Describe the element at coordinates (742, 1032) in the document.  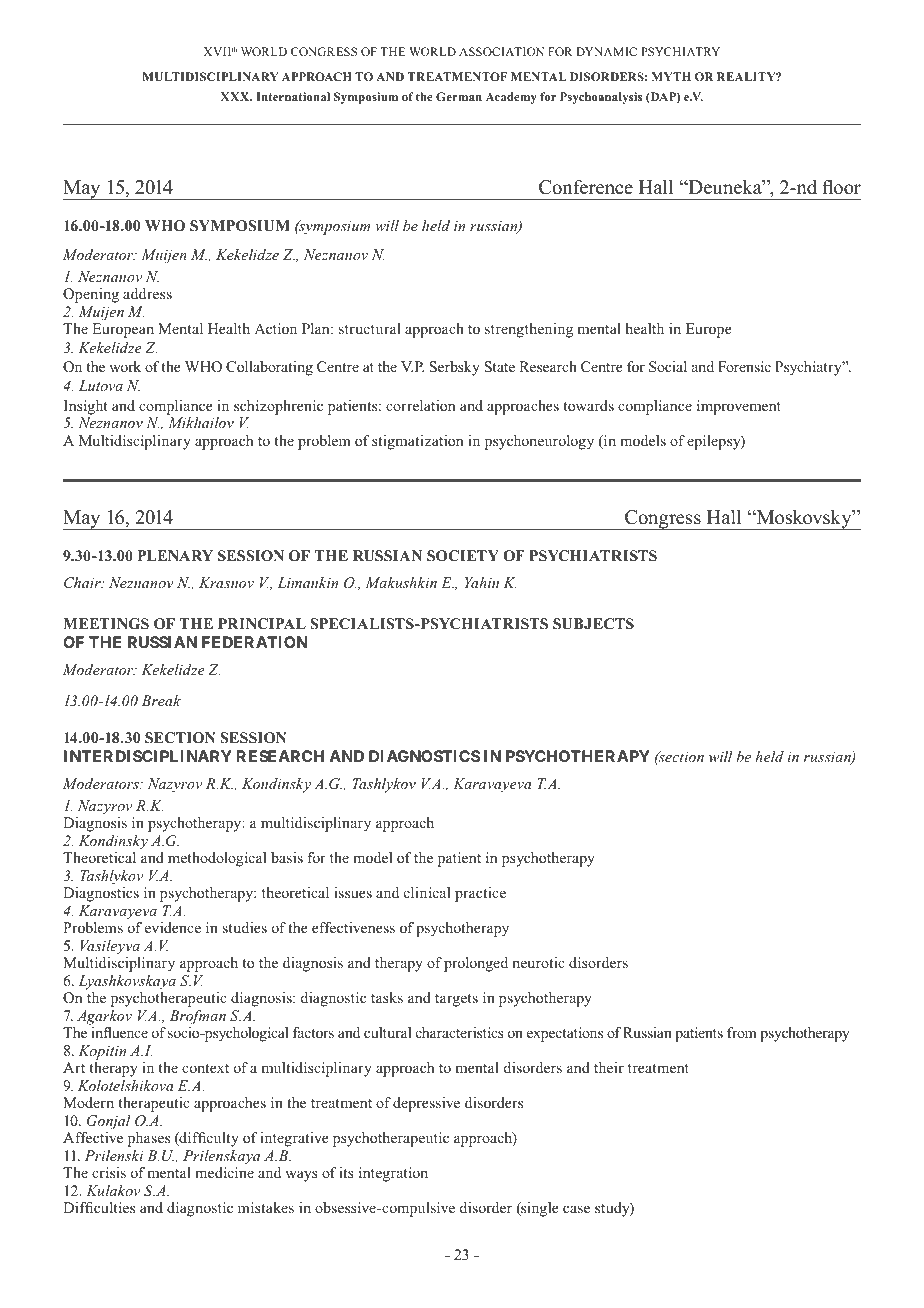
I see `from` at that location.
